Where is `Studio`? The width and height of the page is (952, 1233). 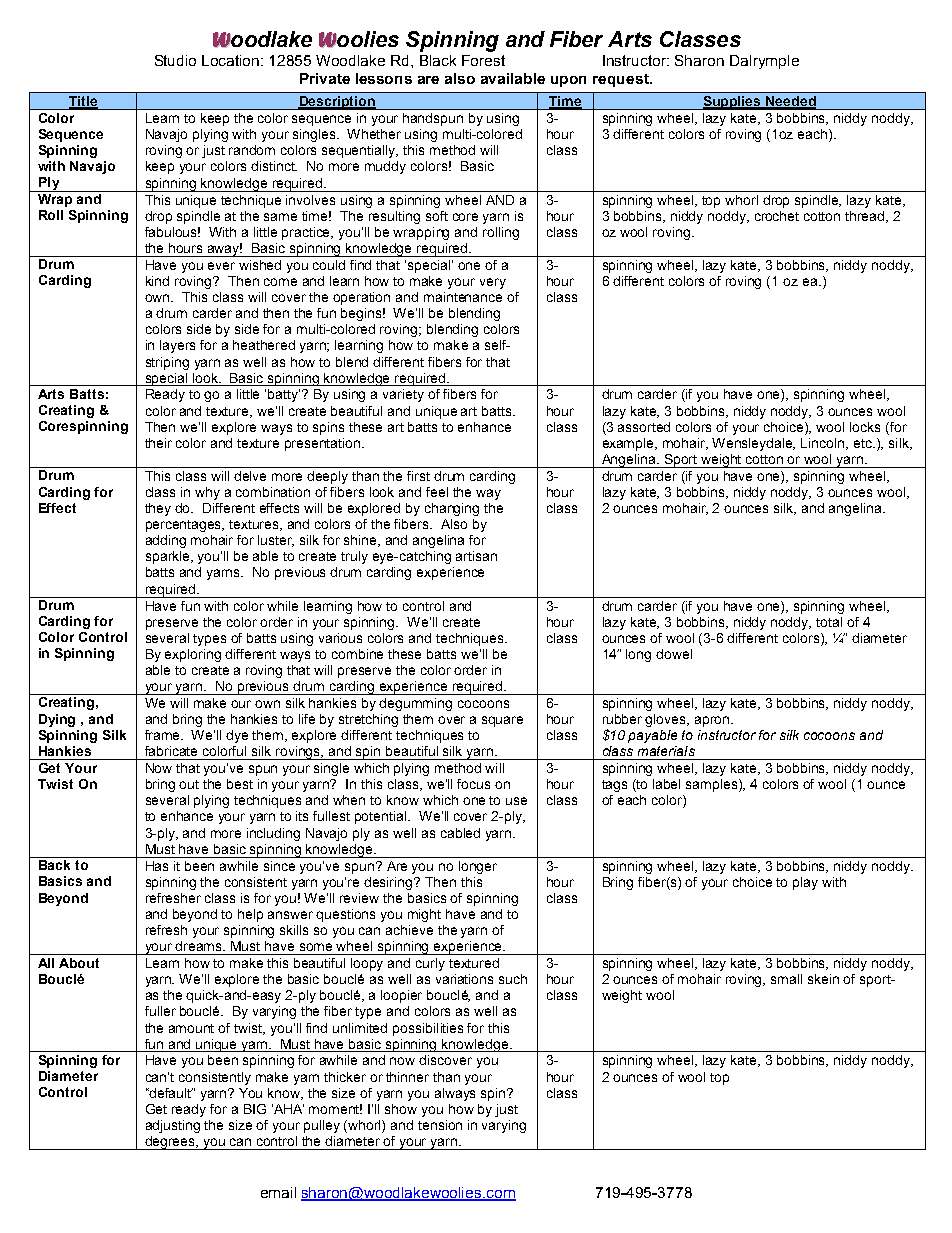 Studio is located at coordinates (175, 60).
